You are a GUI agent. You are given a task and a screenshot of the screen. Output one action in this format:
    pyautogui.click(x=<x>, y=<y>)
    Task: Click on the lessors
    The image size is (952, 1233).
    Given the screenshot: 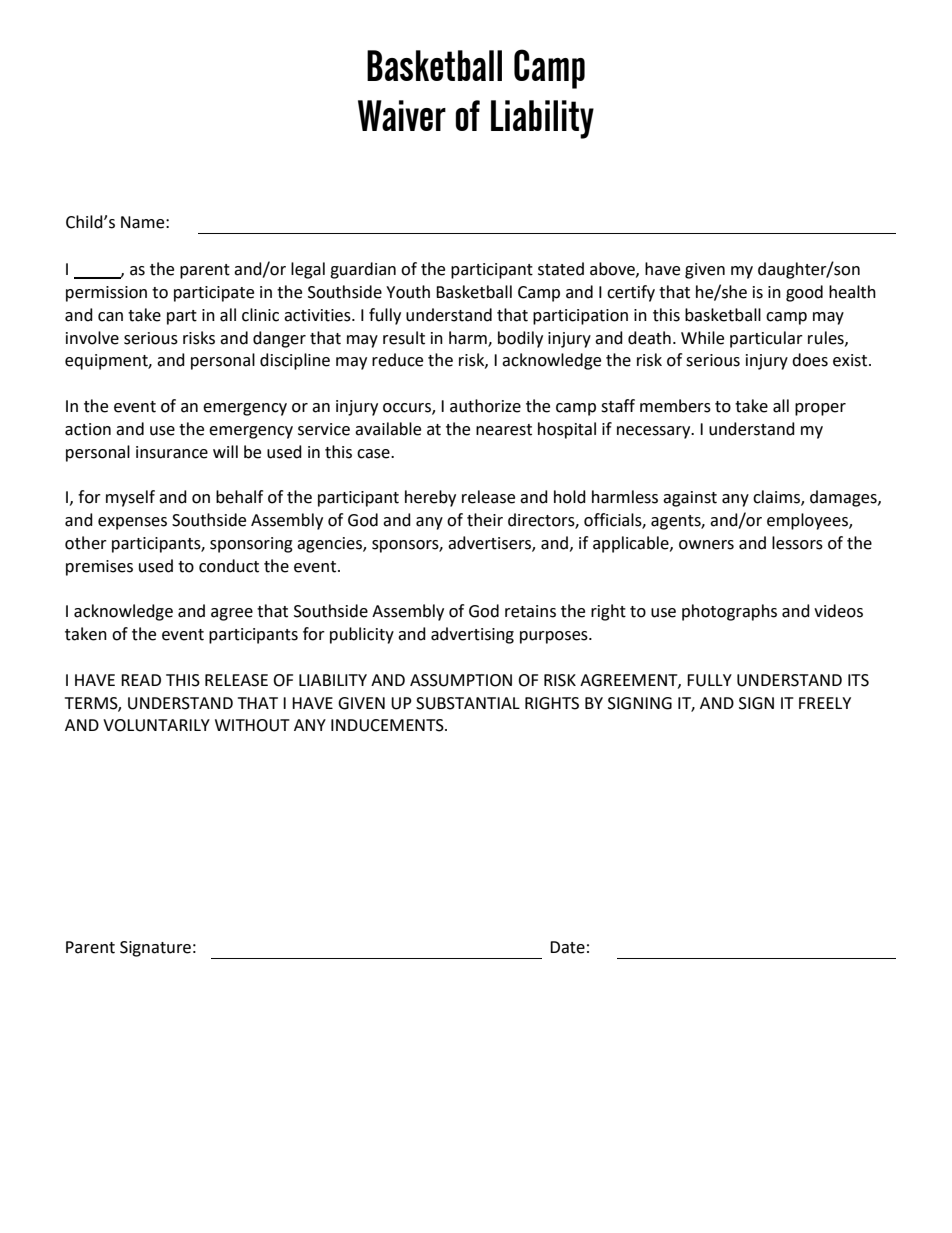 What is the action you would take?
    pyautogui.click(x=797, y=543)
